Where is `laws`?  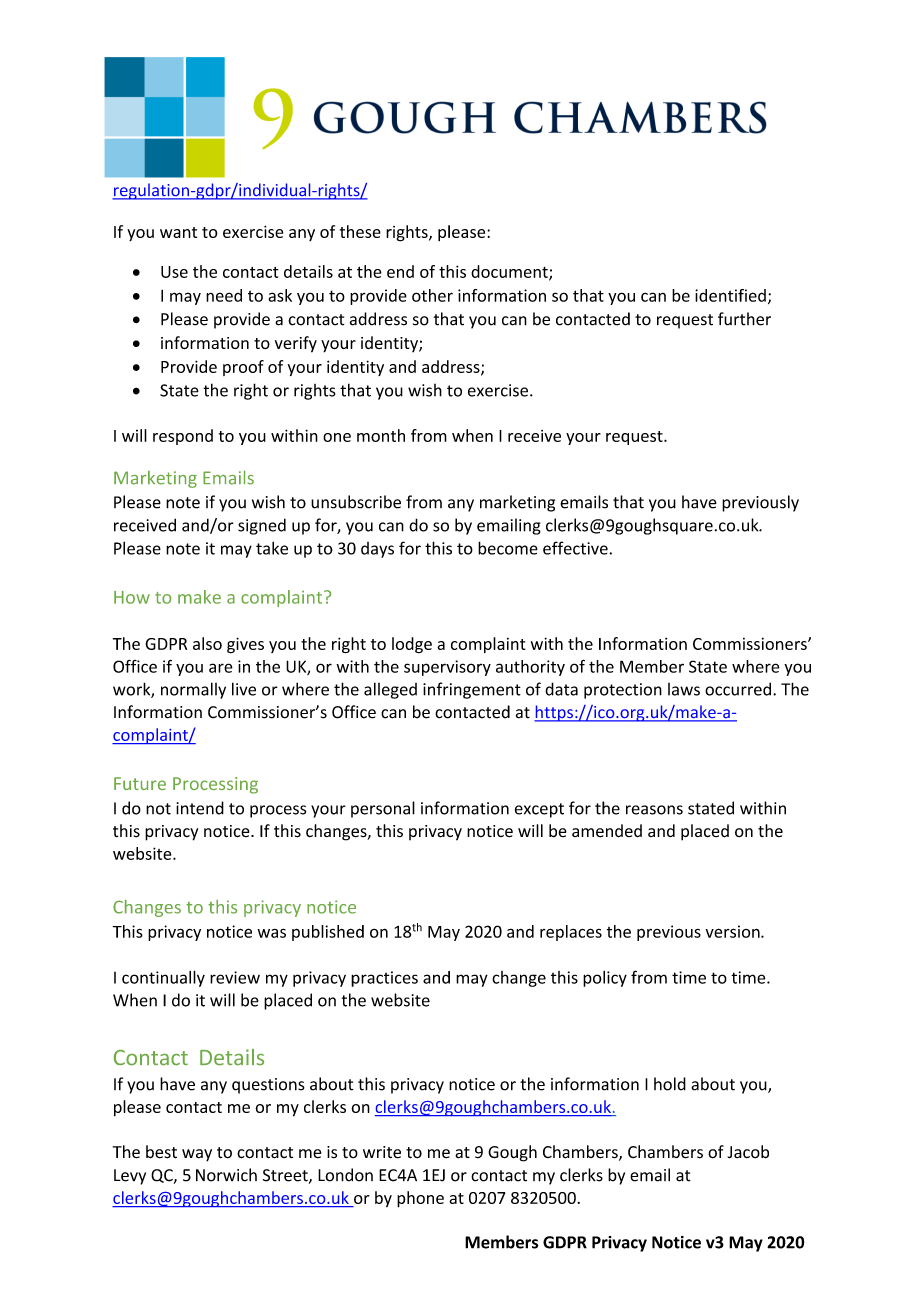 laws is located at coordinates (684, 689).
